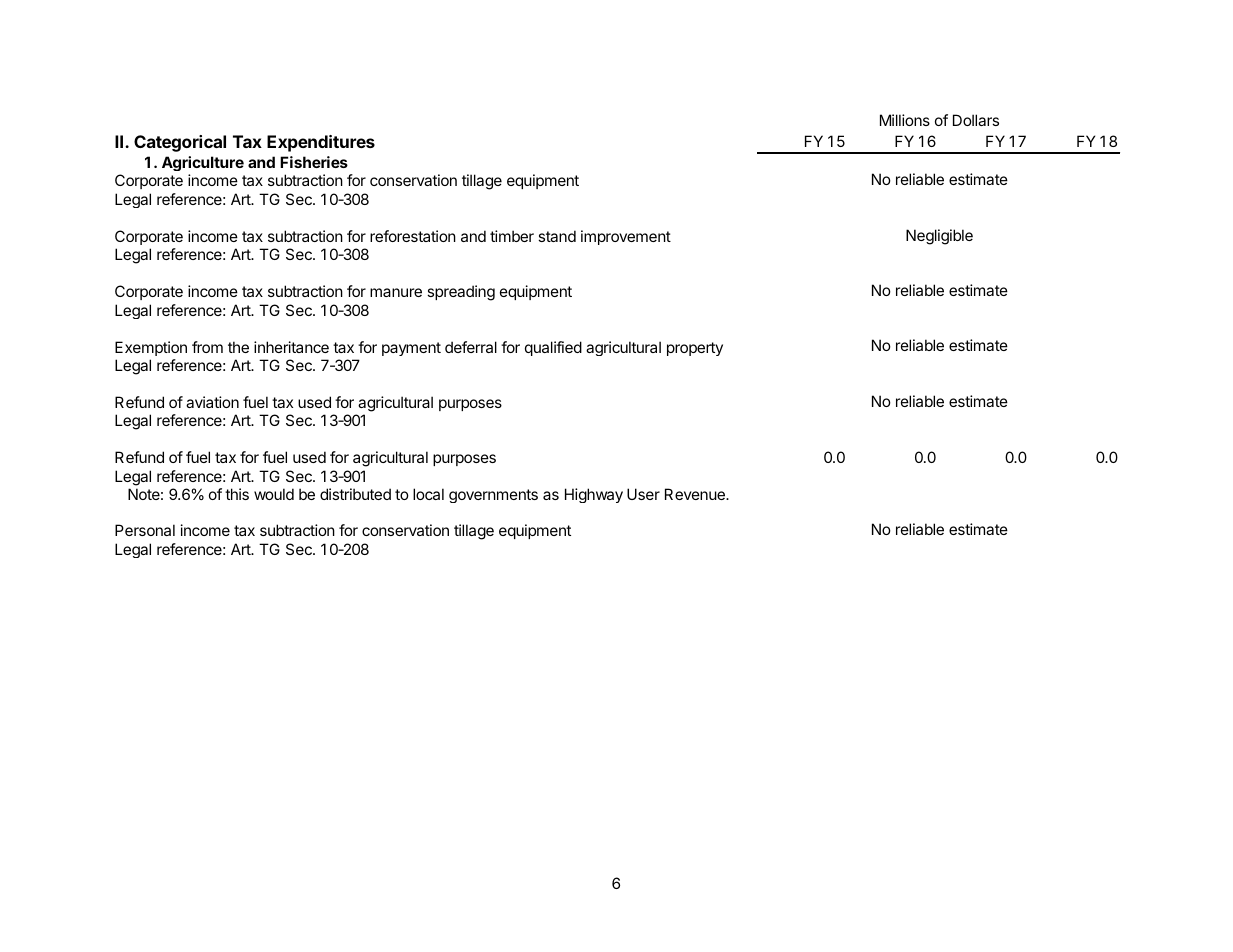  I want to click on this, so click(237, 494).
